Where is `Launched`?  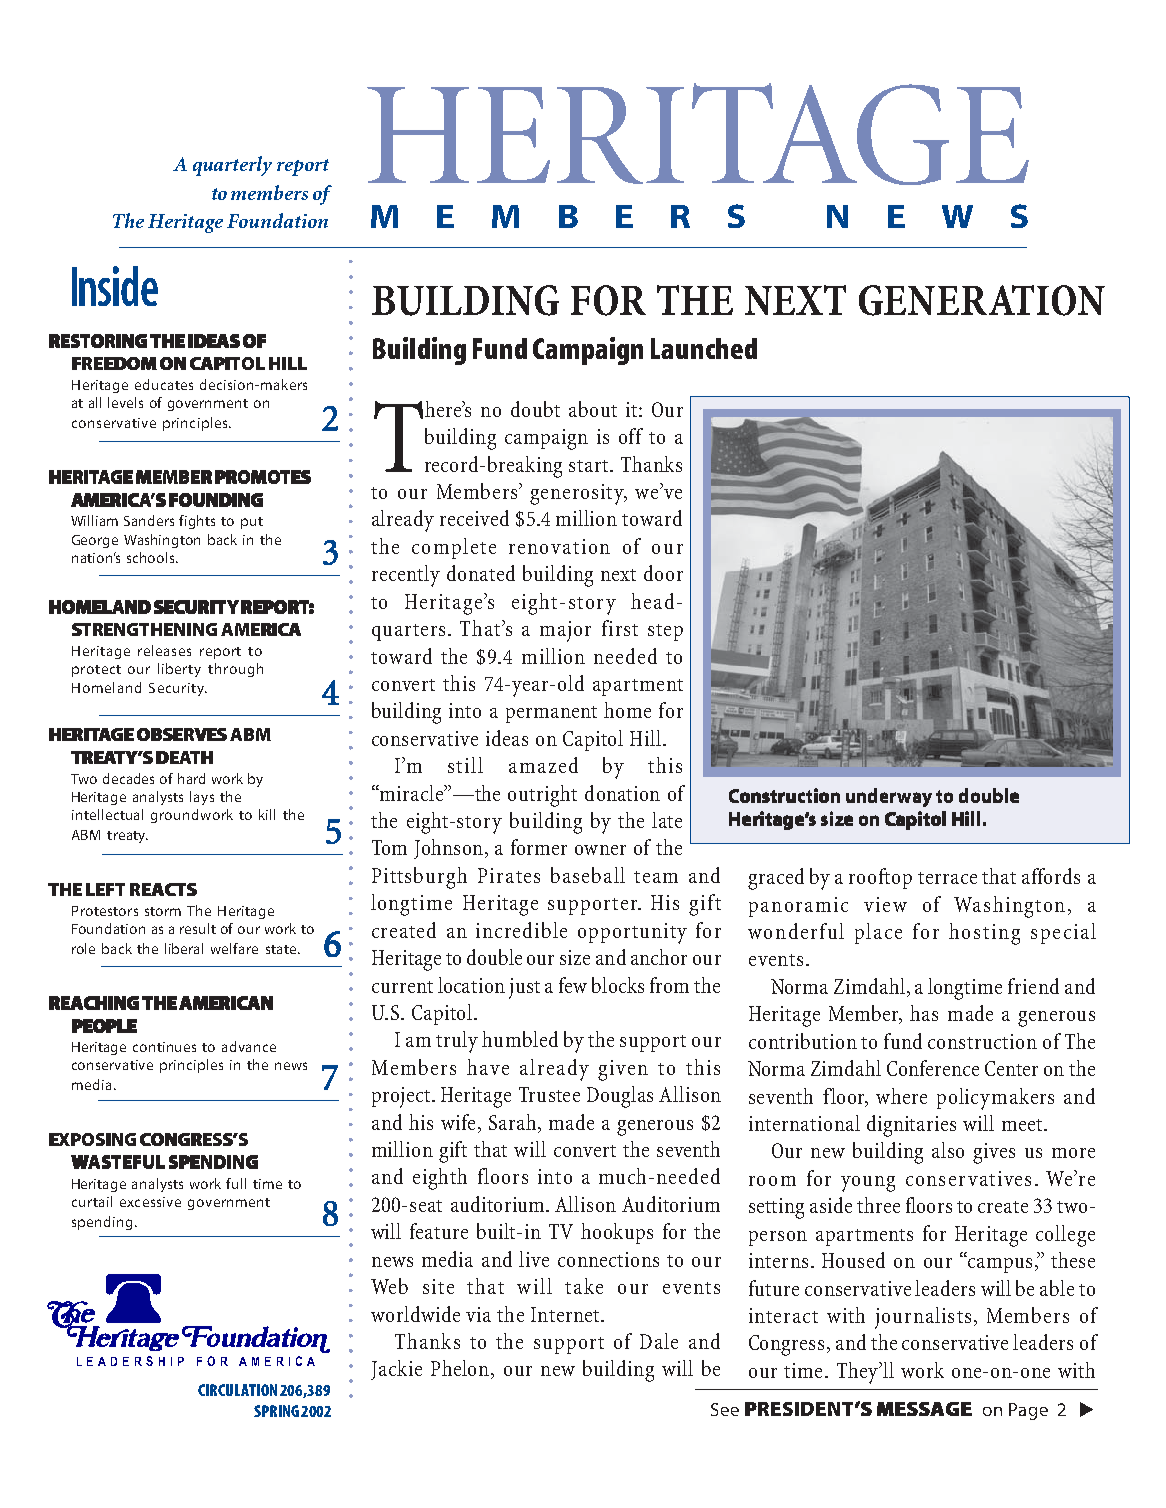 Launched is located at coordinates (704, 348).
